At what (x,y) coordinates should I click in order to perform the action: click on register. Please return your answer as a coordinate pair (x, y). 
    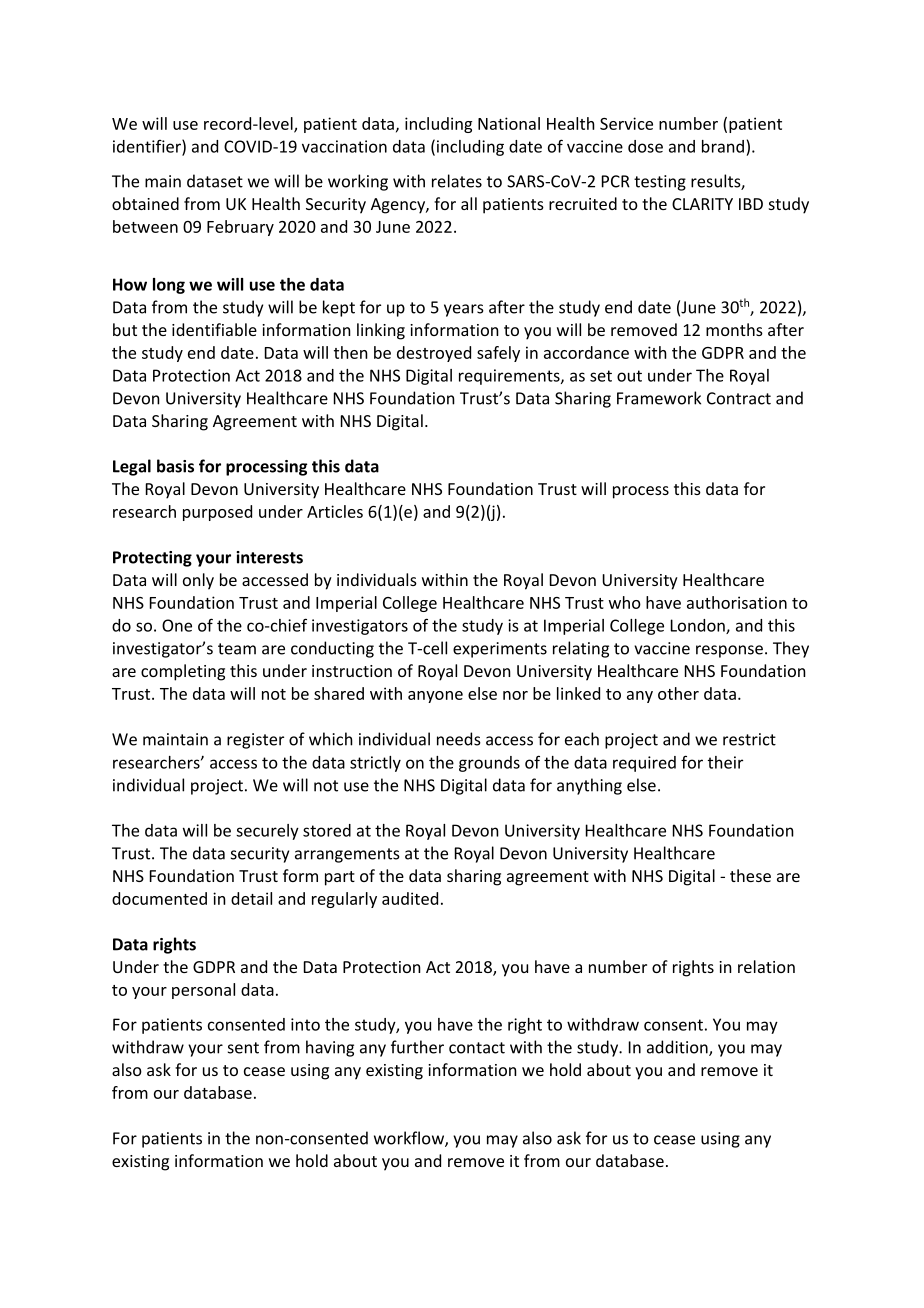
    Looking at the image, I should click on (255, 741).
